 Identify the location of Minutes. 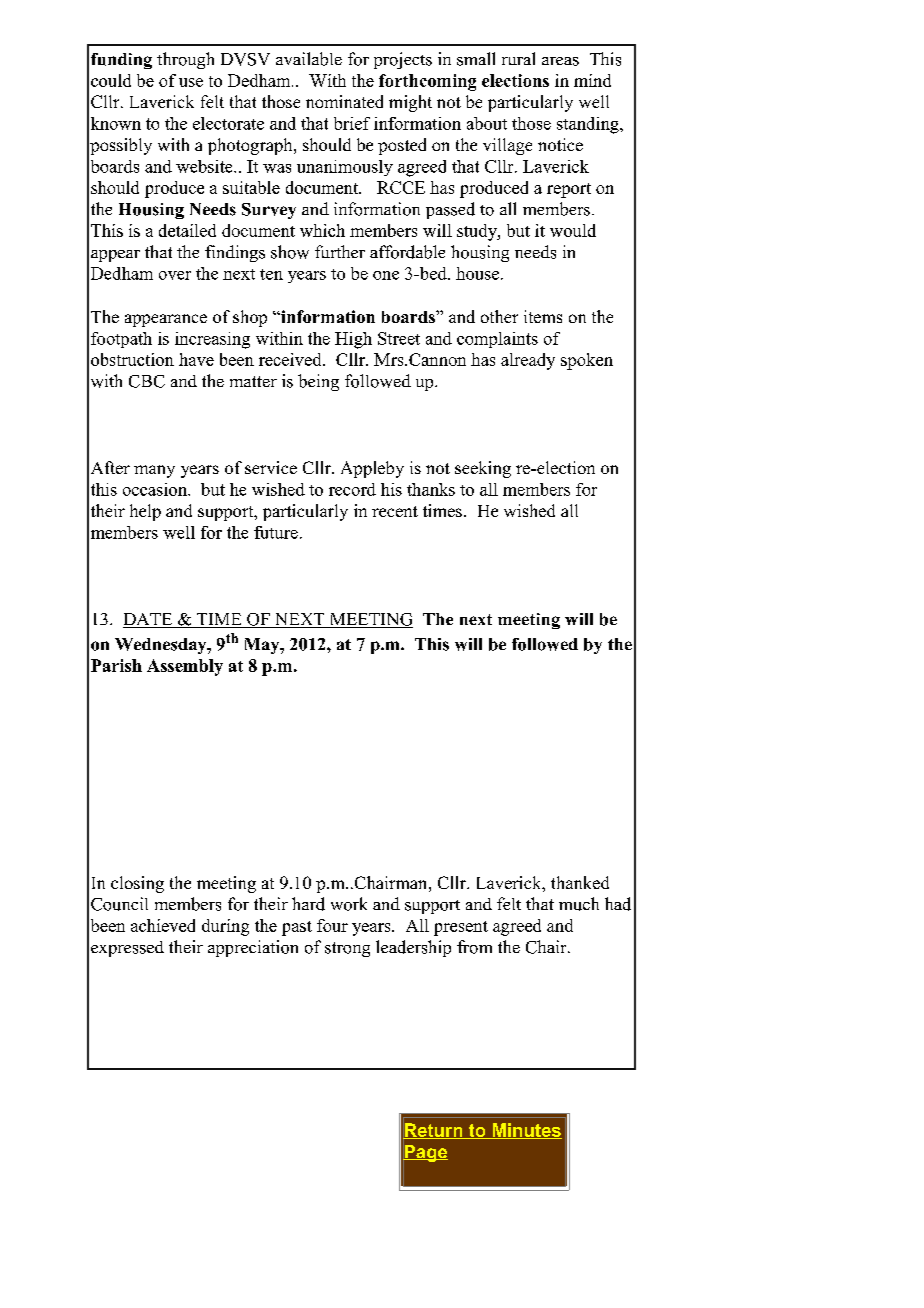
(526, 1131).
